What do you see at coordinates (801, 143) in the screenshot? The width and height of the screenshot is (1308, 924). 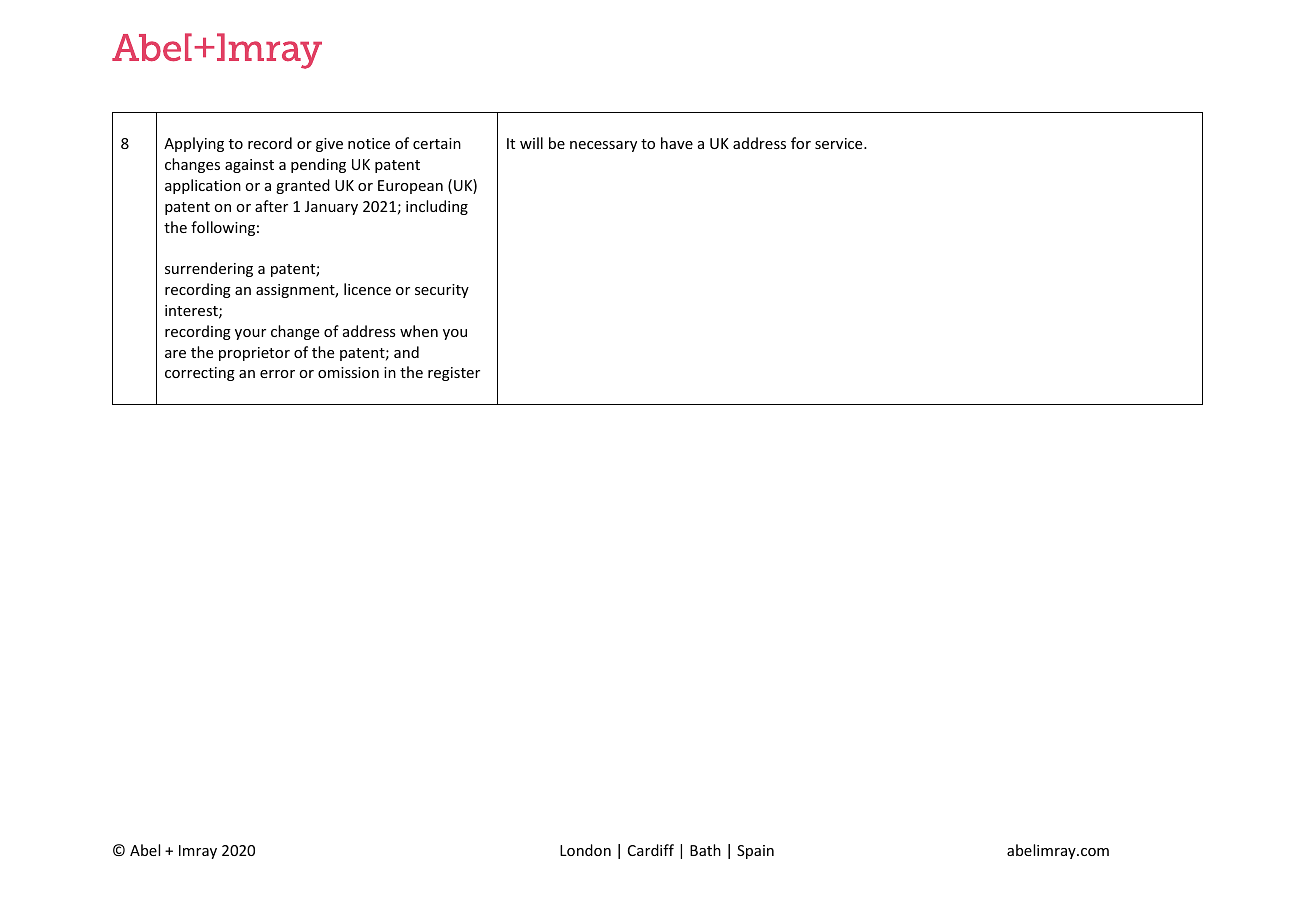 I see `for` at bounding box center [801, 143].
